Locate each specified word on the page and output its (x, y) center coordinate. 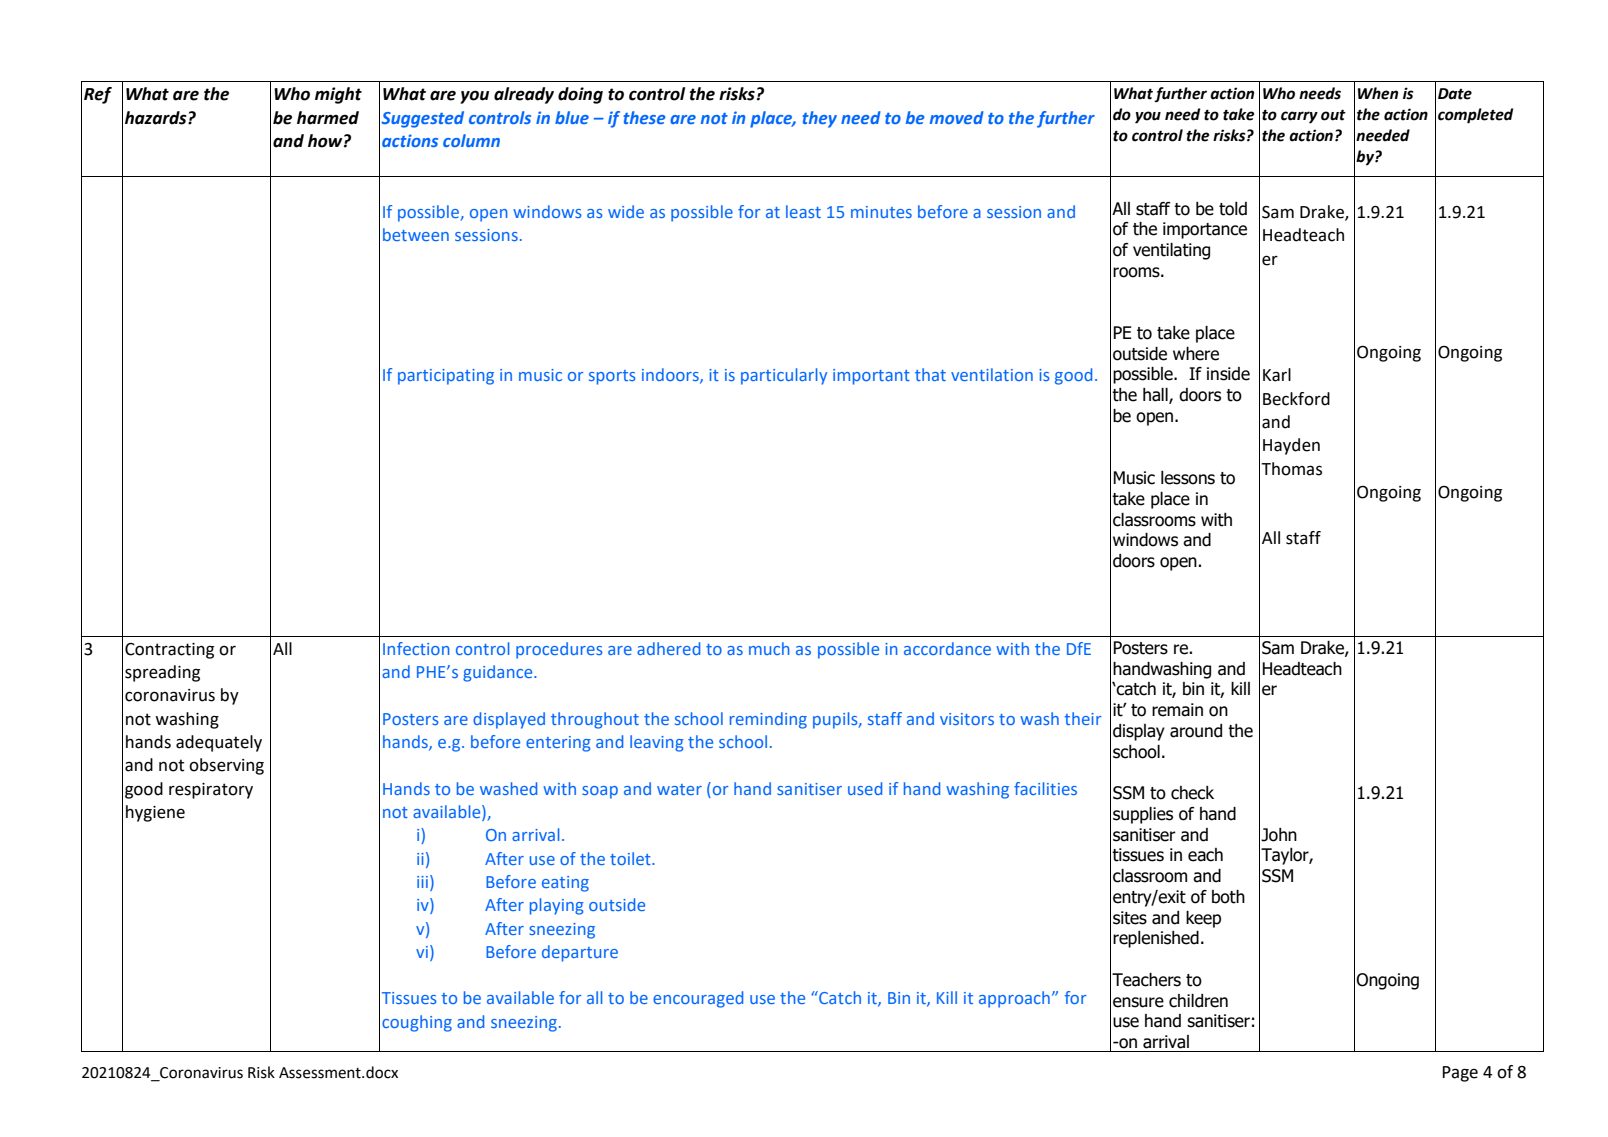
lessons (1188, 478)
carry (1299, 117)
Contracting (169, 651)
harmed (328, 118)
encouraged (698, 999)
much (769, 648)
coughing (417, 1023)
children (1198, 1001)
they (819, 119)
